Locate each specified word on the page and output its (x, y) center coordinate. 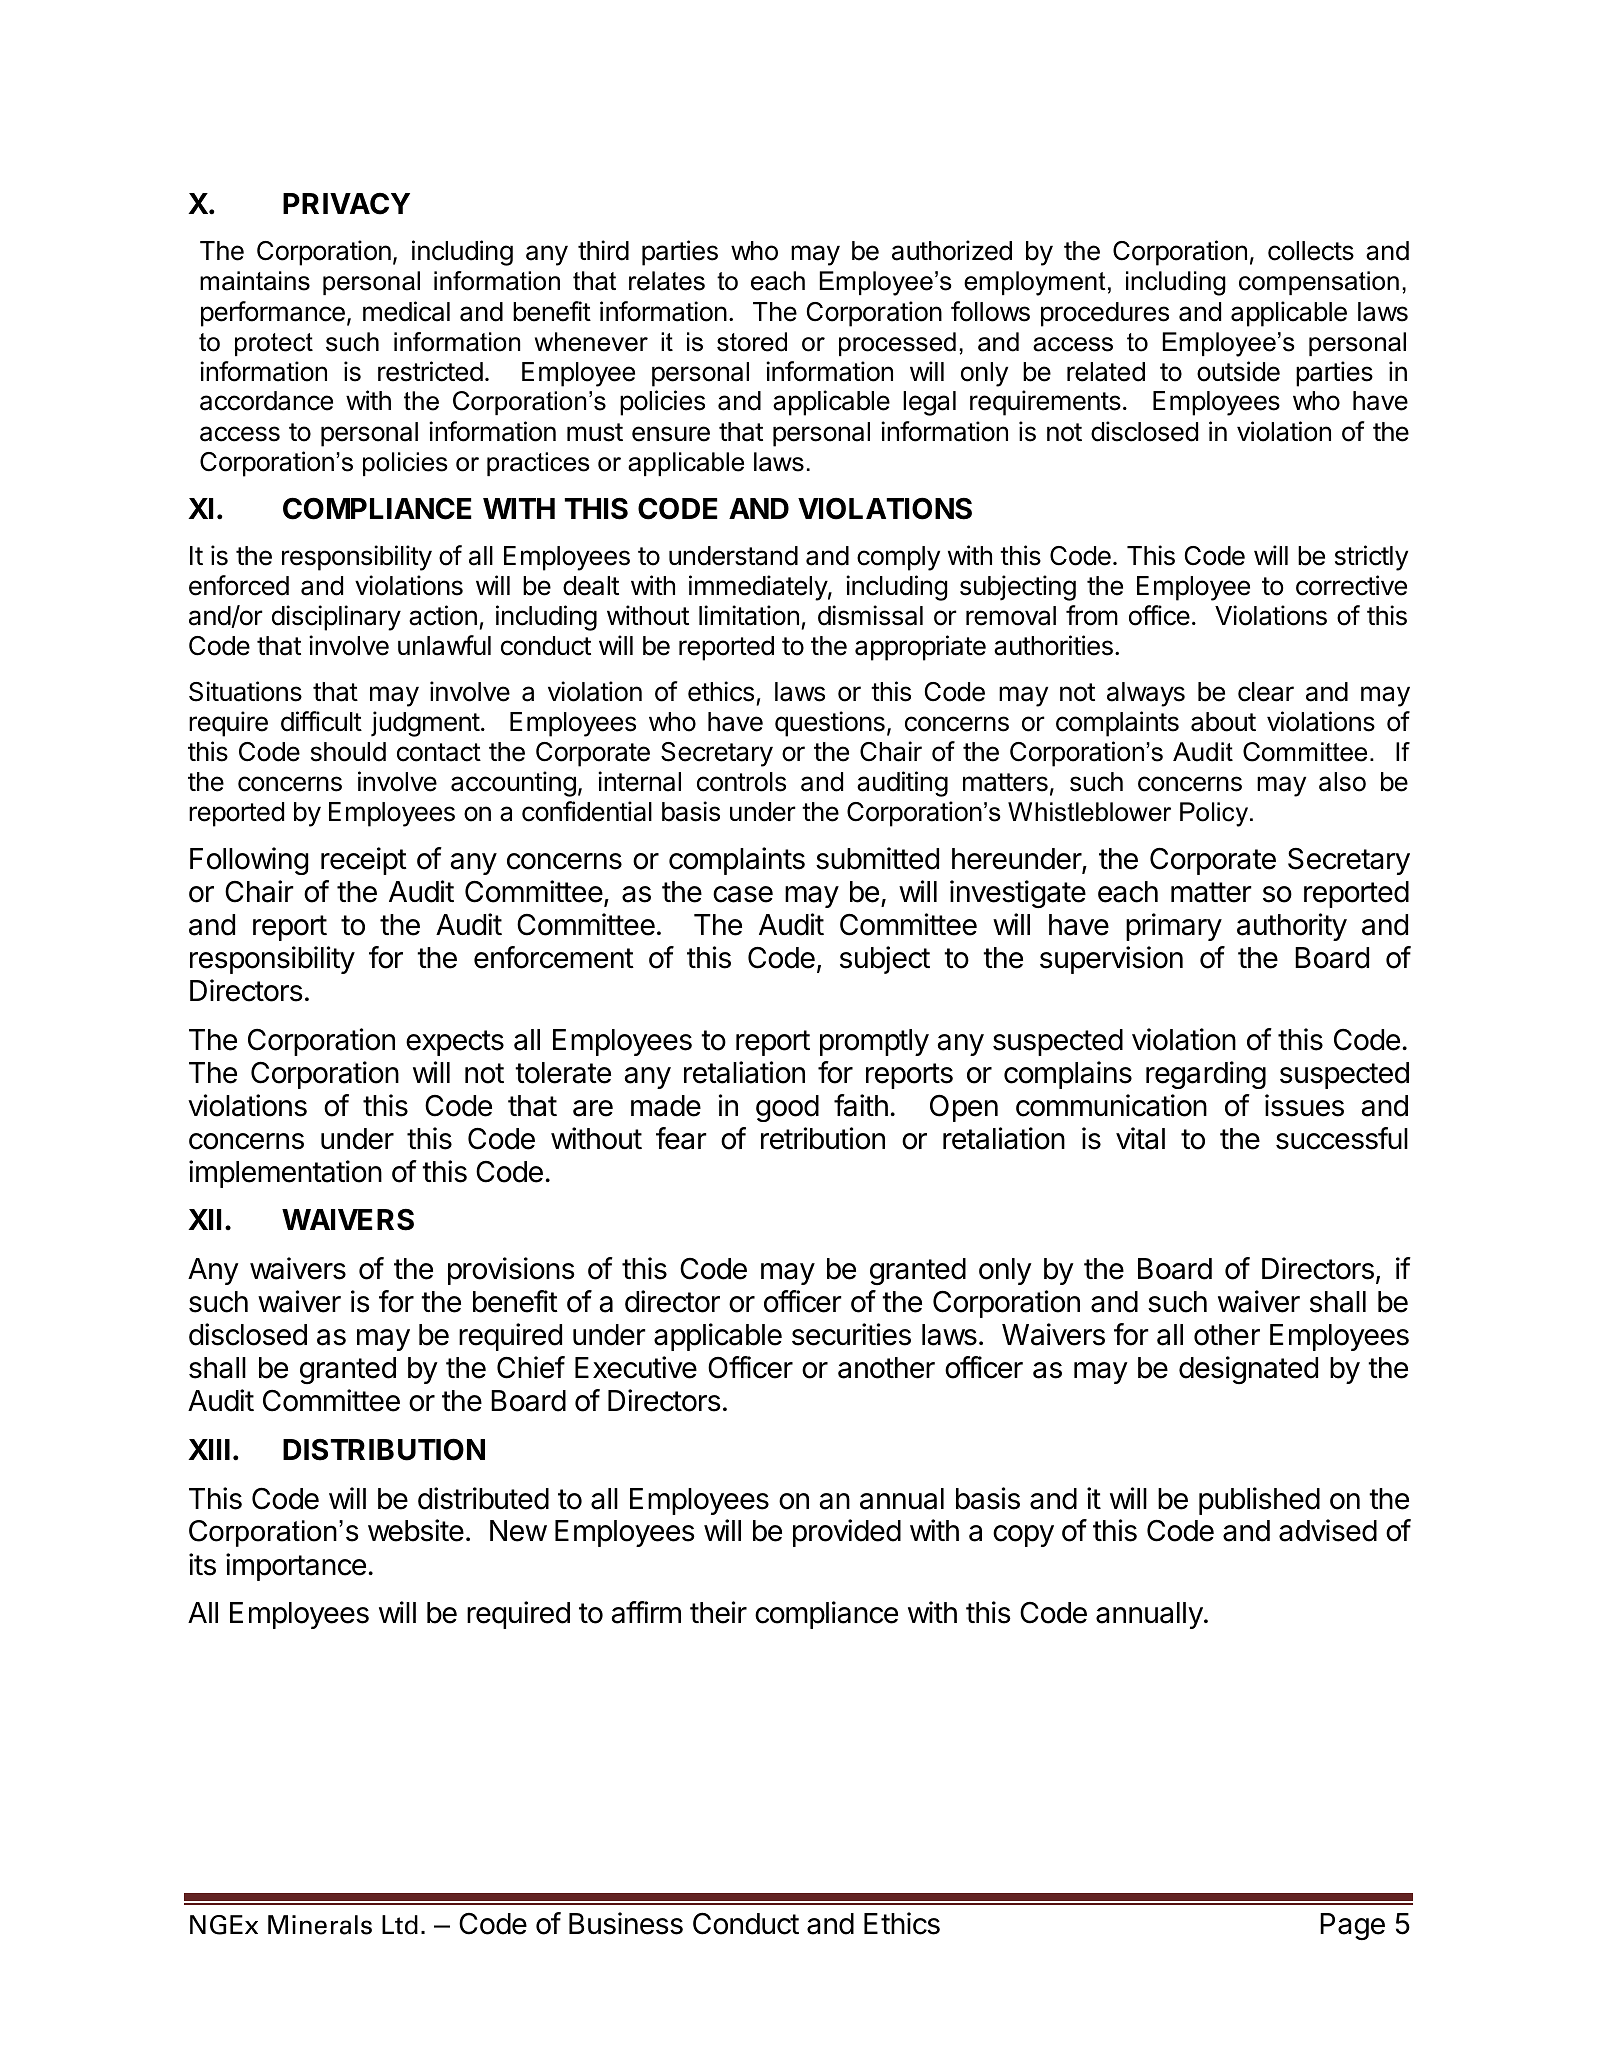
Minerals (320, 1925)
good (787, 1108)
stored (752, 342)
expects (455, 1043)
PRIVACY (346, 204)
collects (1311, 251)
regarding (1206, 1075)
